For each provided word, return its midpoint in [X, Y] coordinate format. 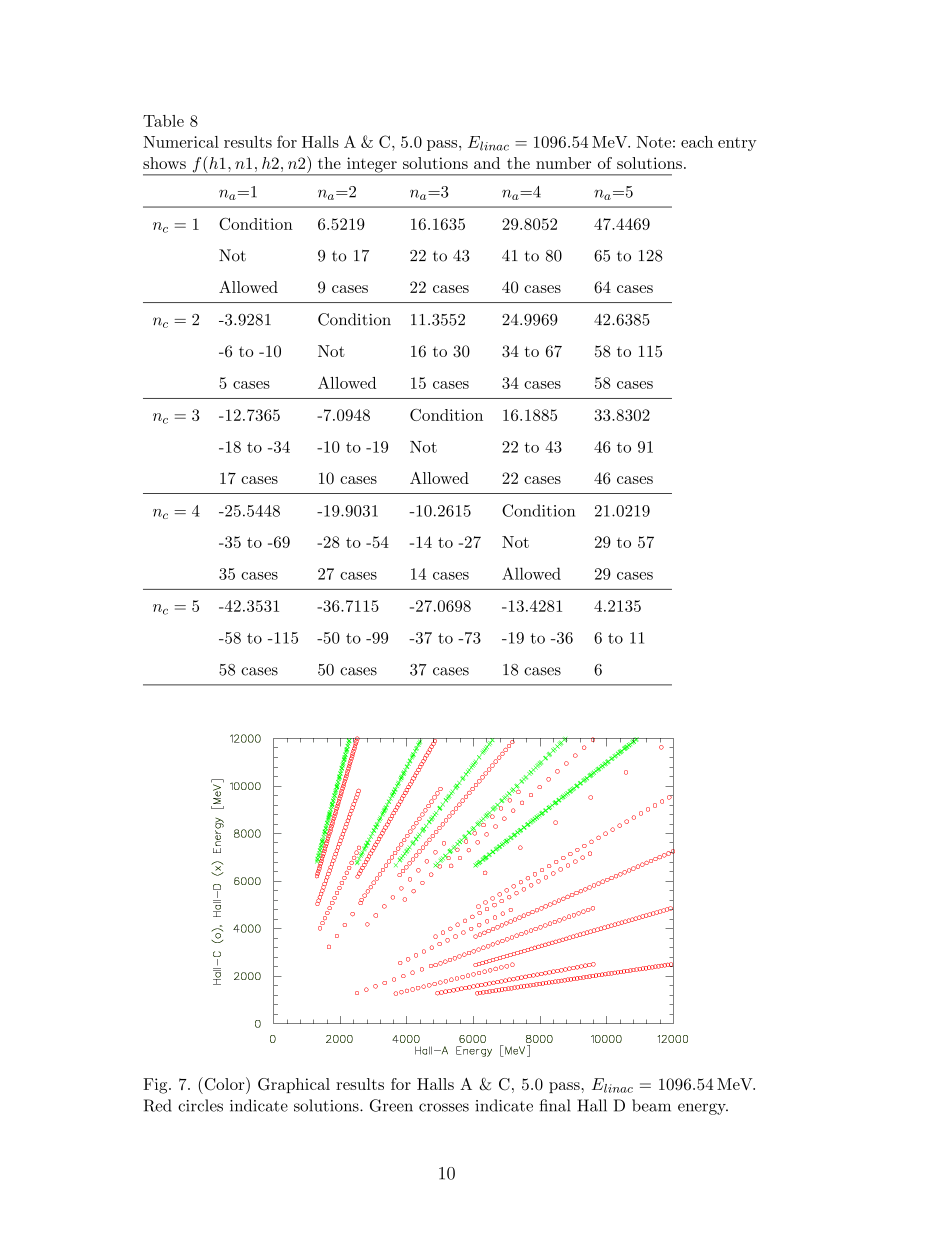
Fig [156, 1086]
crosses [444, 1107]
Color [224, 1084]
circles [200, 1105]
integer [372, 166]
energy [703, 1109]
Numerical [181, 142]
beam [651, 1105]
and [487, 163]
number [563, 163]
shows [164, 163]
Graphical [294, 1085]
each [697, 142]
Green [391, 1105]
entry [737, 144]
